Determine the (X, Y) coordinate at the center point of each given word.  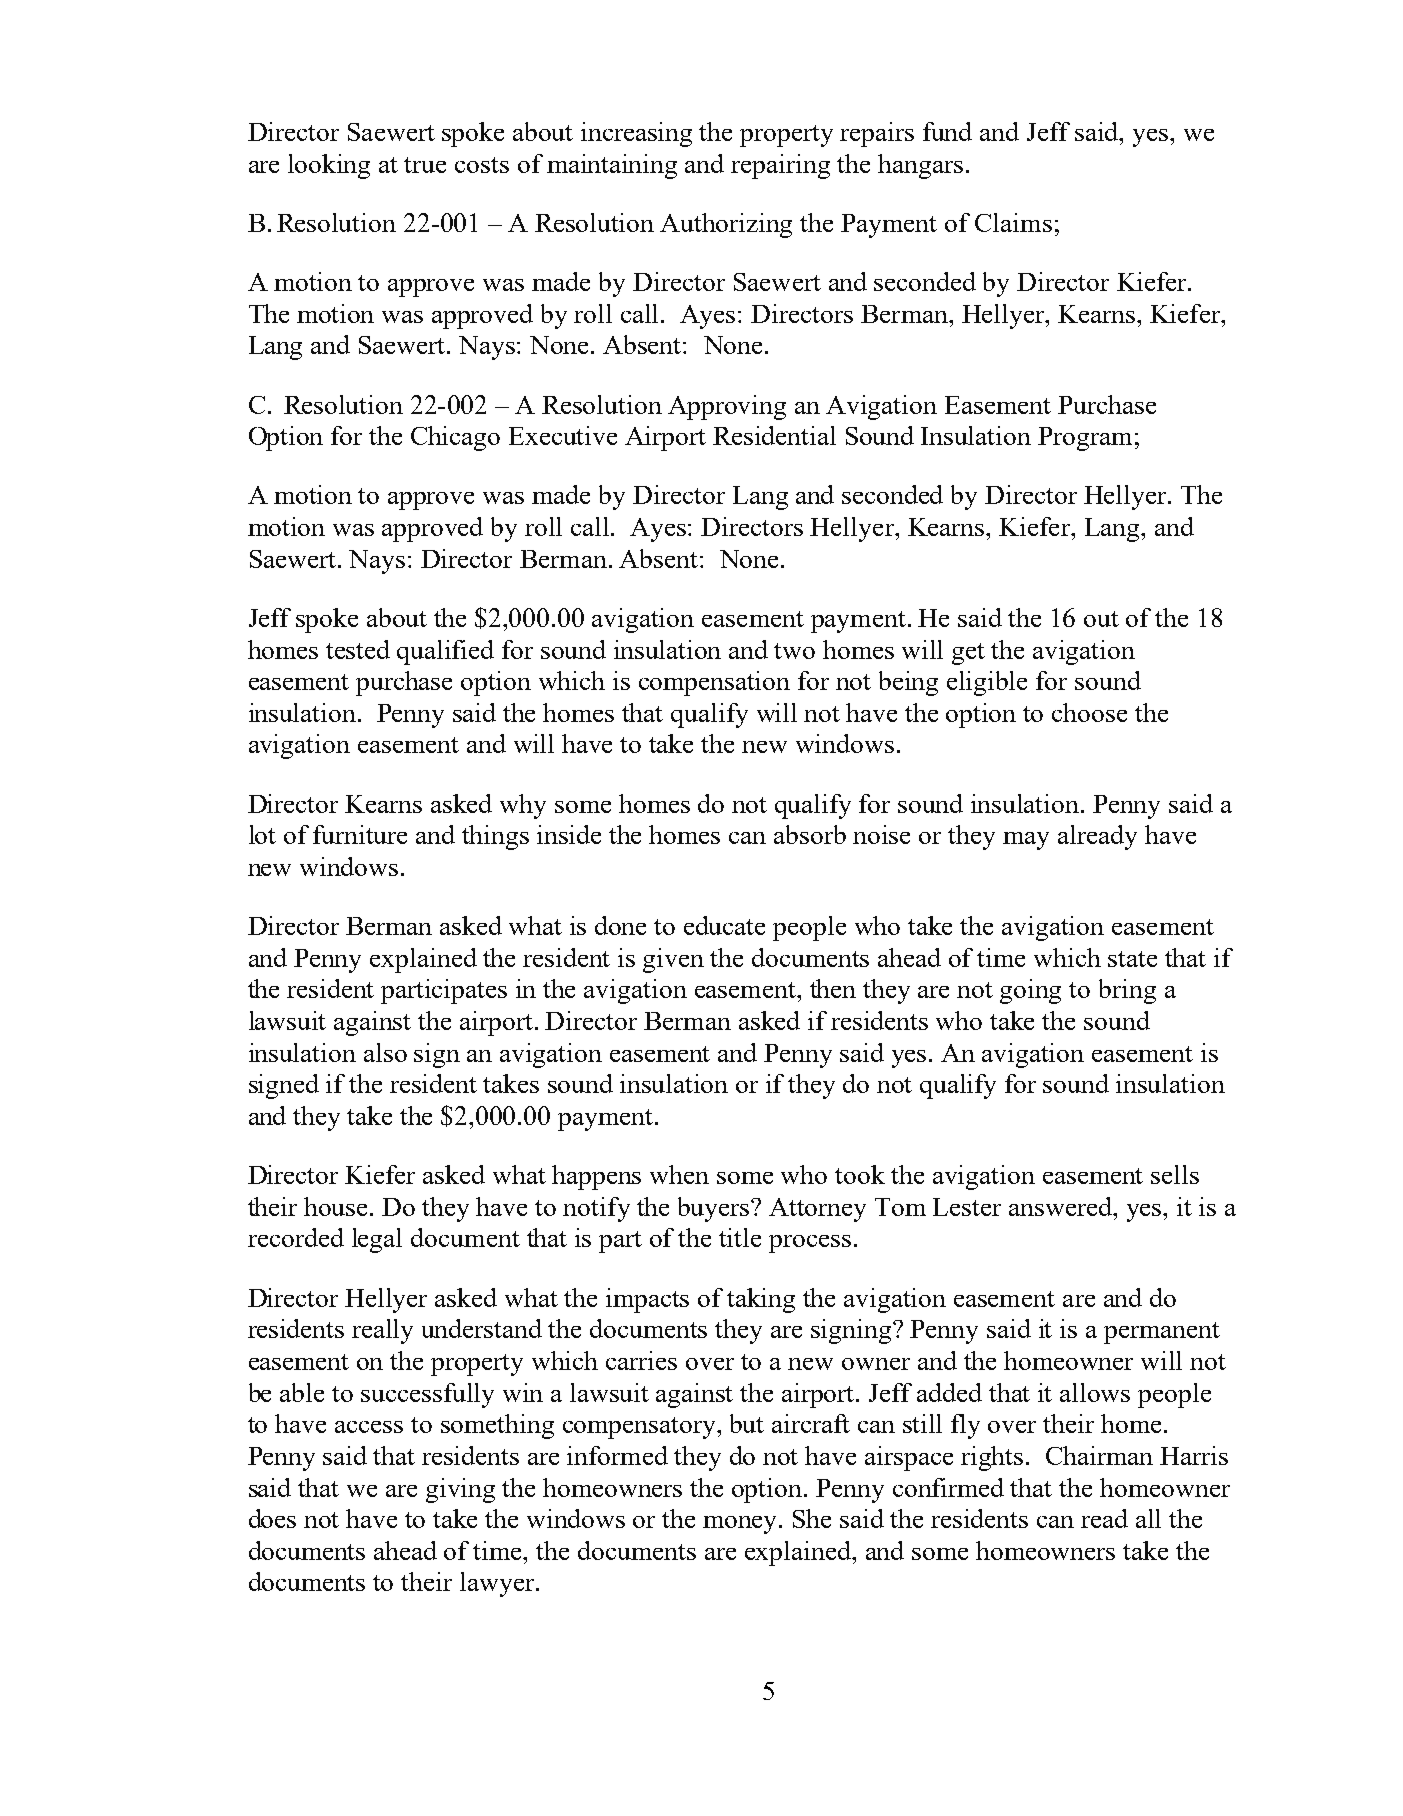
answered (1062, 1206)
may (1026, 841)
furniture (360, 834)
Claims (1013, 222)
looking (329, 166)
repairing (780, 166)
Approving (727, 407)
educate (724, 925)
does (272, 1518)
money (742, 1525)
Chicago (455, 438)
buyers (715, 1209)
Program (1085, 439)
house (337, 1206)
